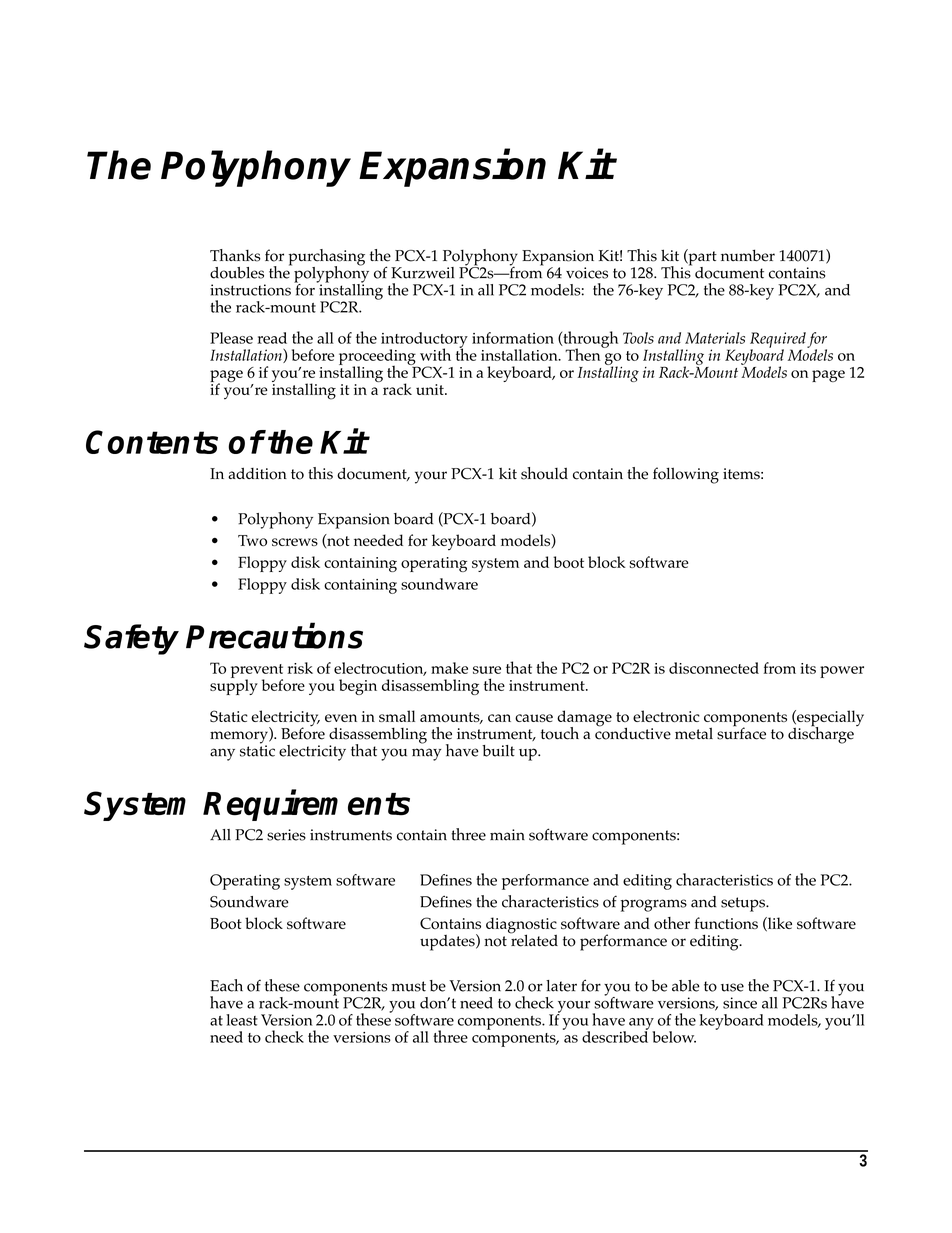 This image has height=1233, width=952. I want to click on least, so click(242, 1020).
